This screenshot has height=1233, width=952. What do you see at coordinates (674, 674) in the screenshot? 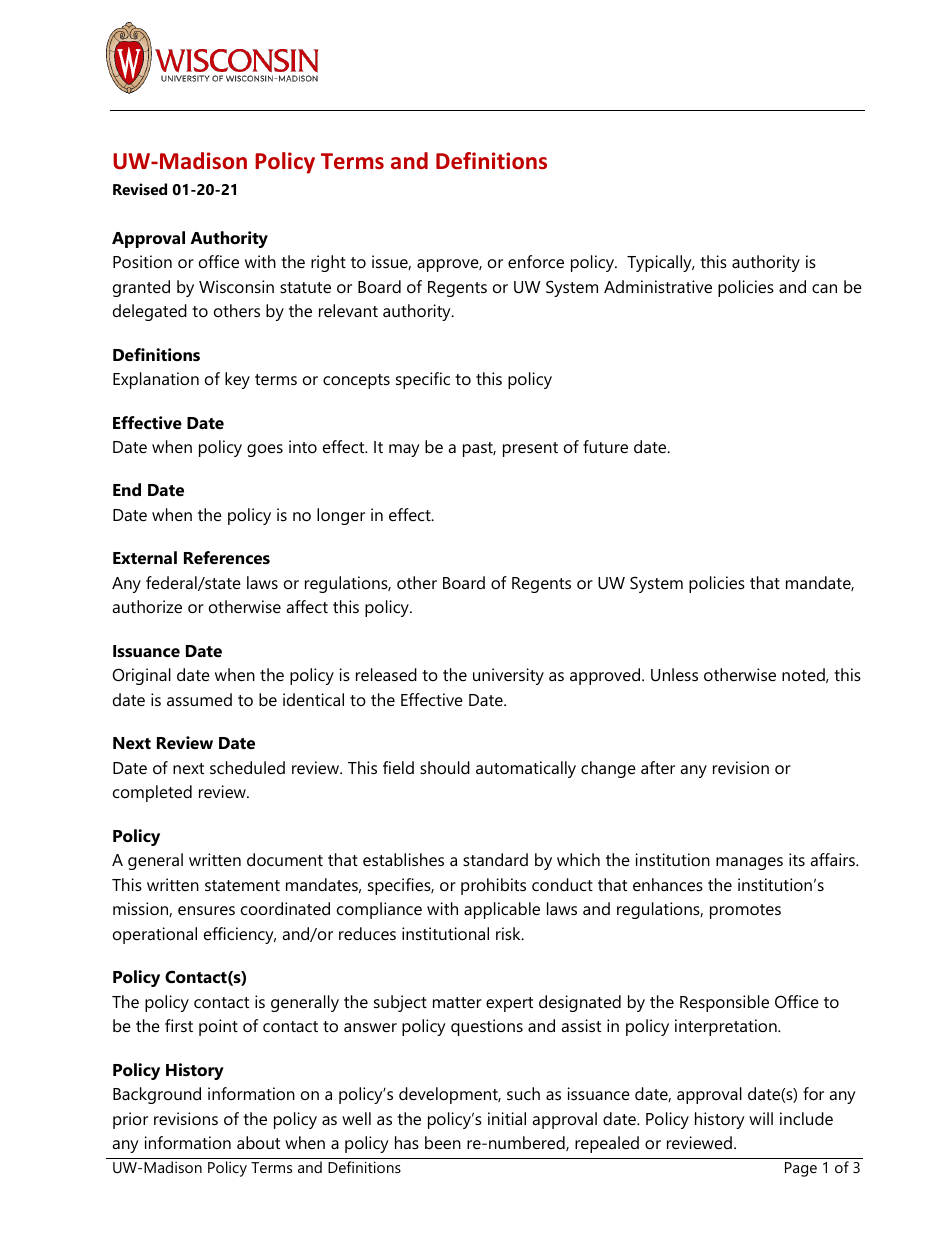
I see `Unless` at bounding box center [674, 674].
